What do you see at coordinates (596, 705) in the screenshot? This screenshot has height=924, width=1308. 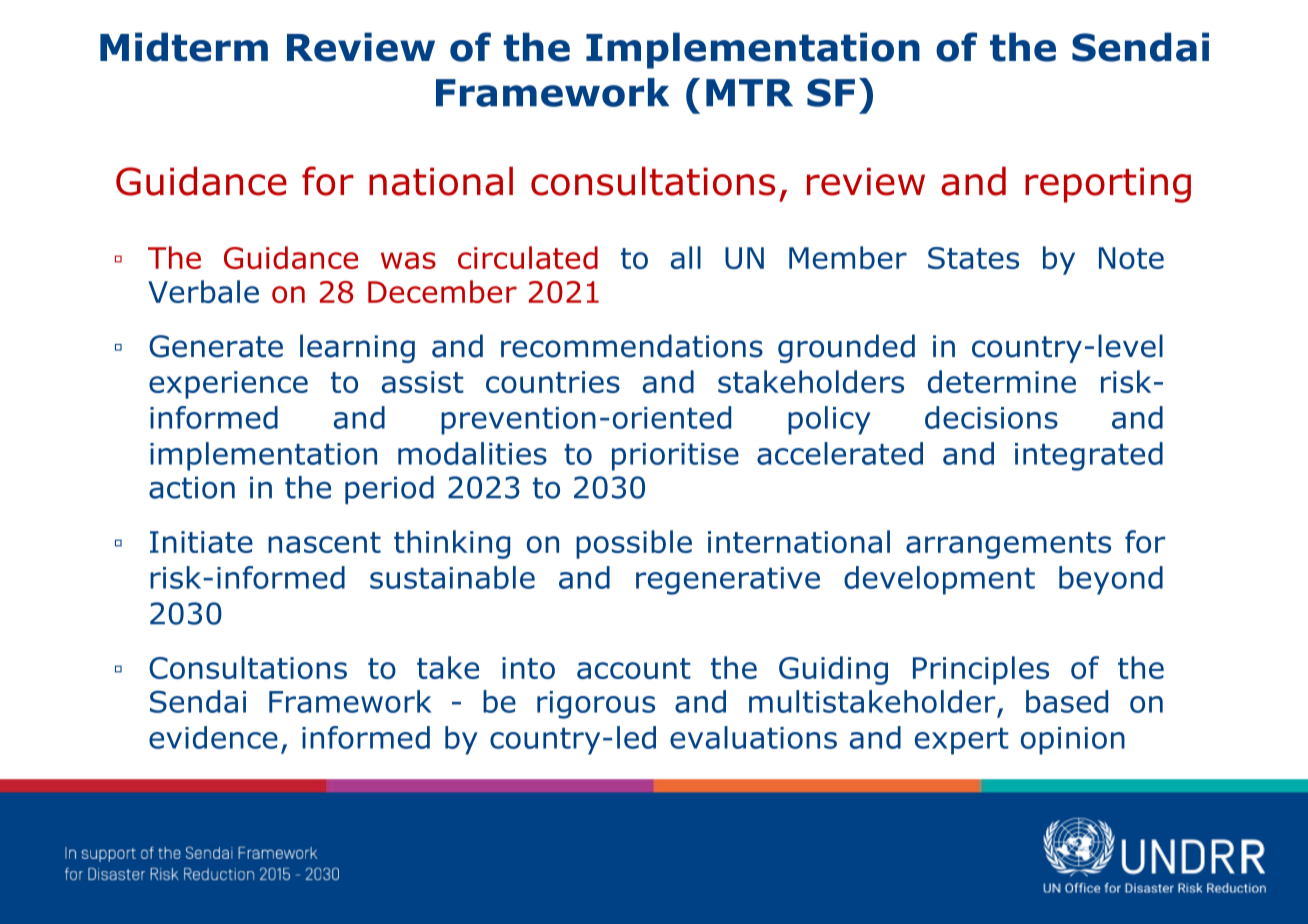 I see `rigorous` at bounding box center [596, 705].
